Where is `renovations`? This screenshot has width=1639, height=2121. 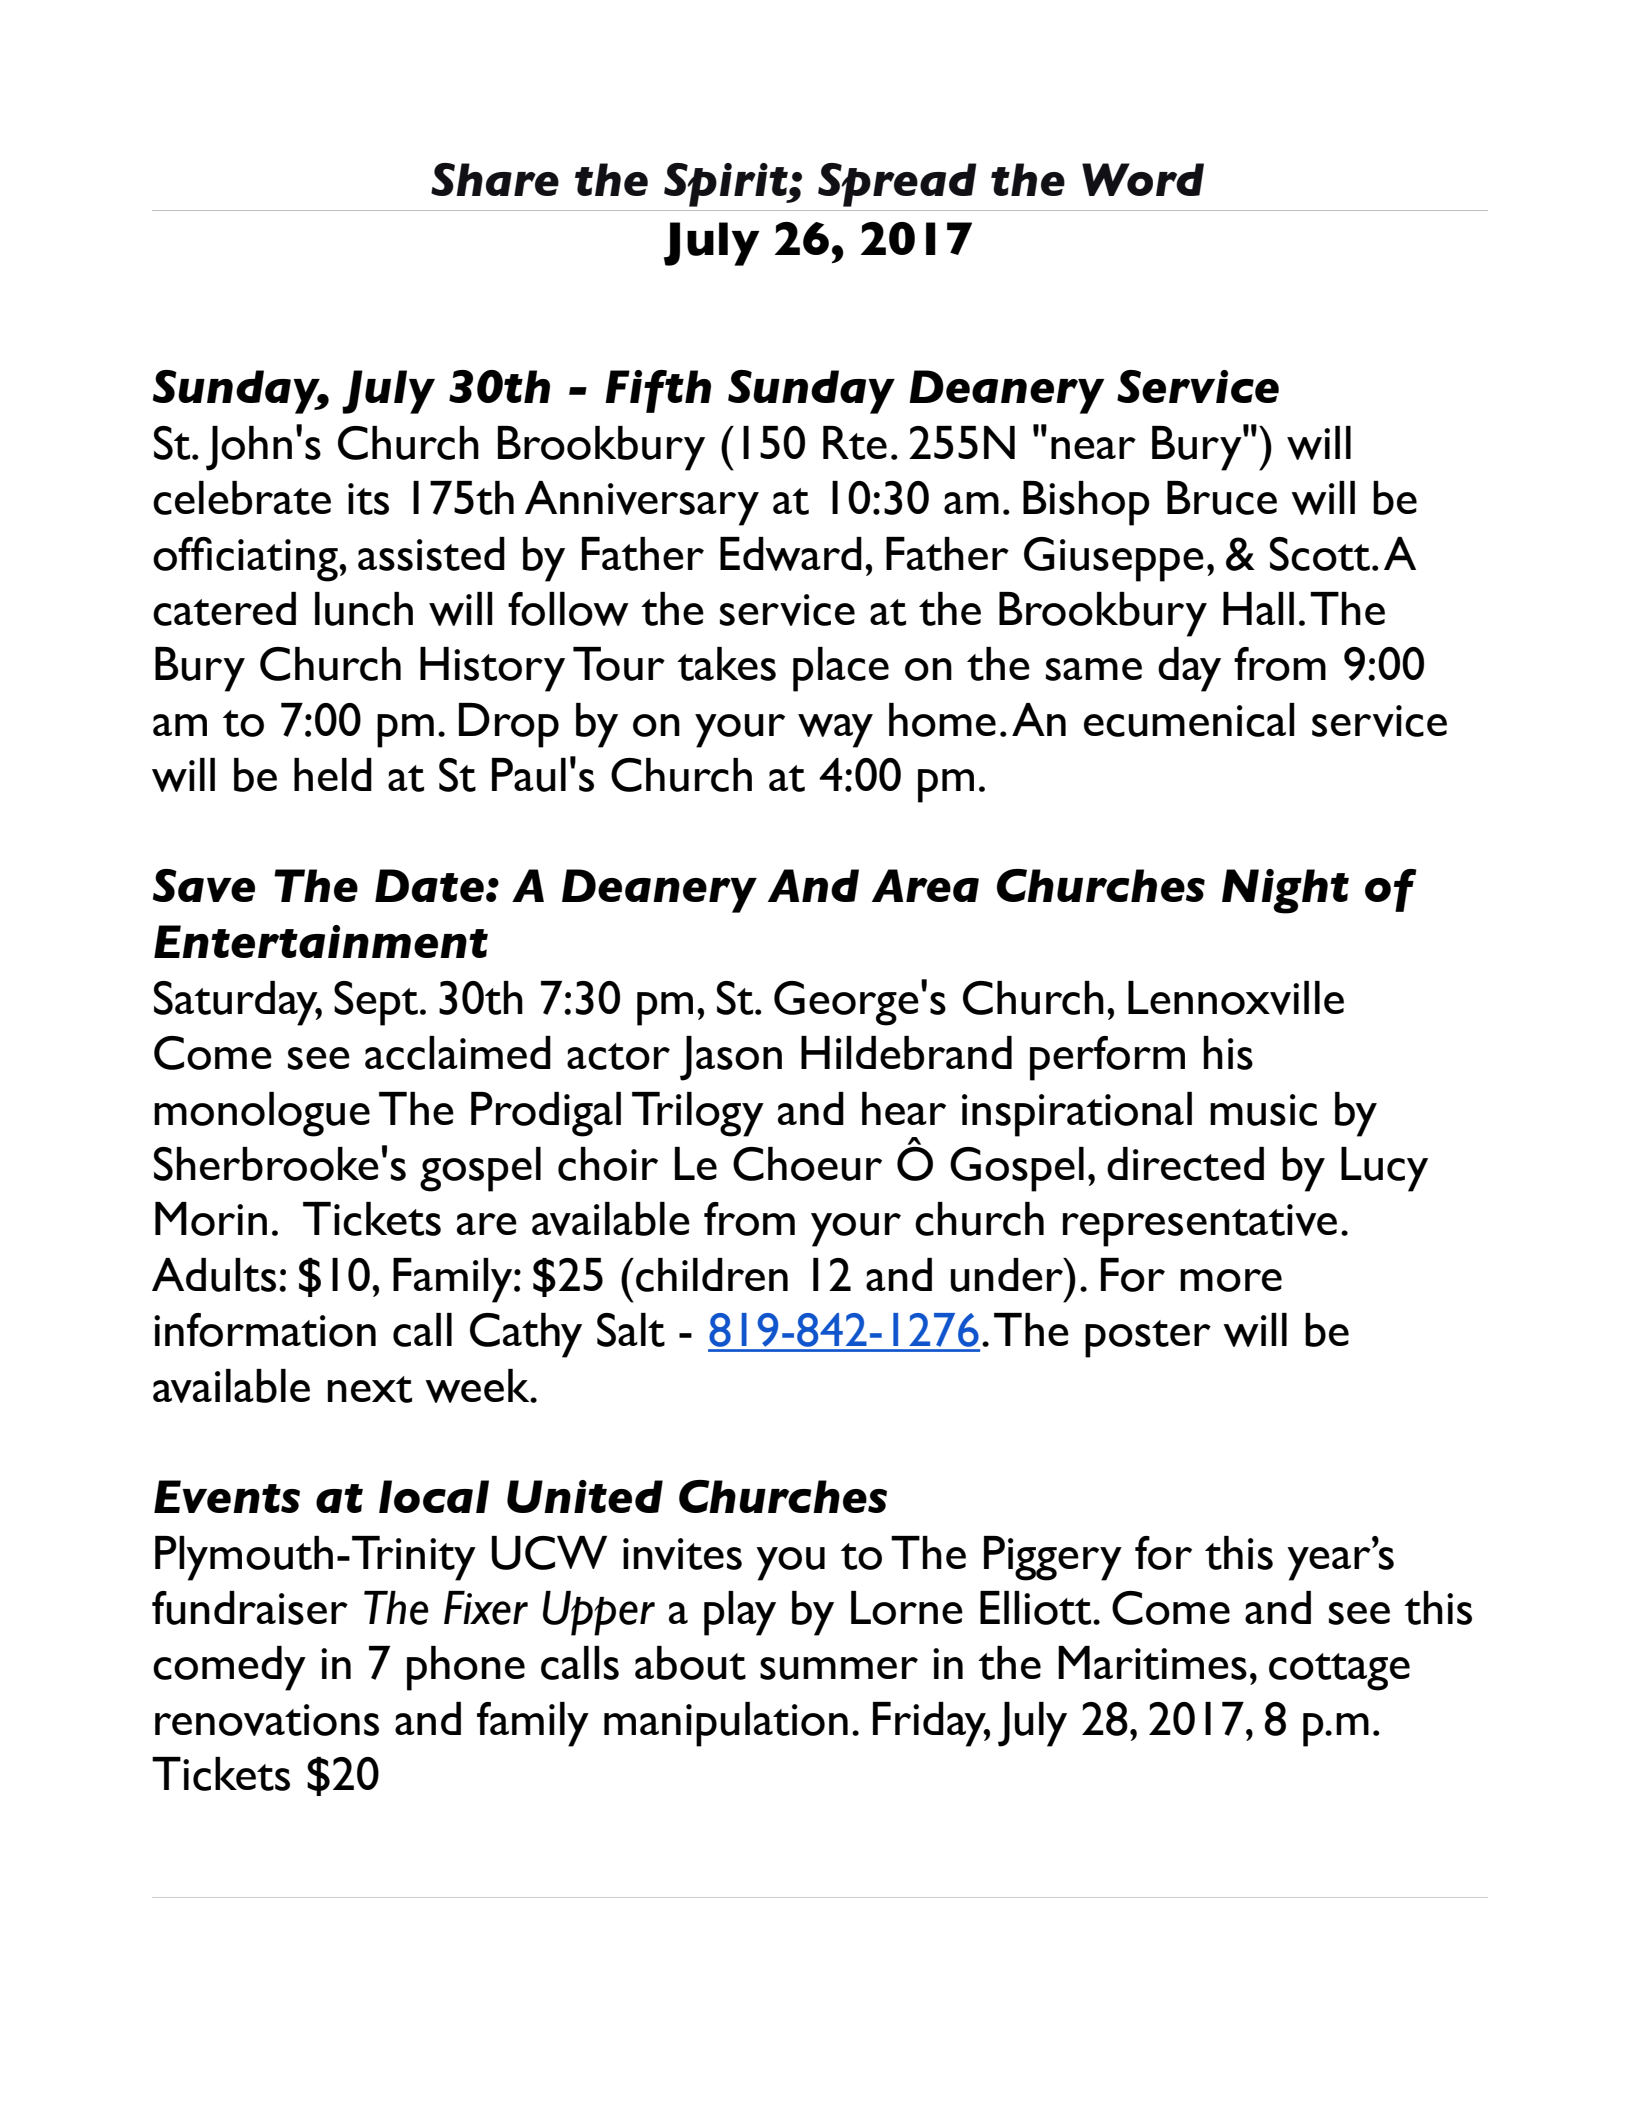
renovations is located at coordinates (267, 1720).
